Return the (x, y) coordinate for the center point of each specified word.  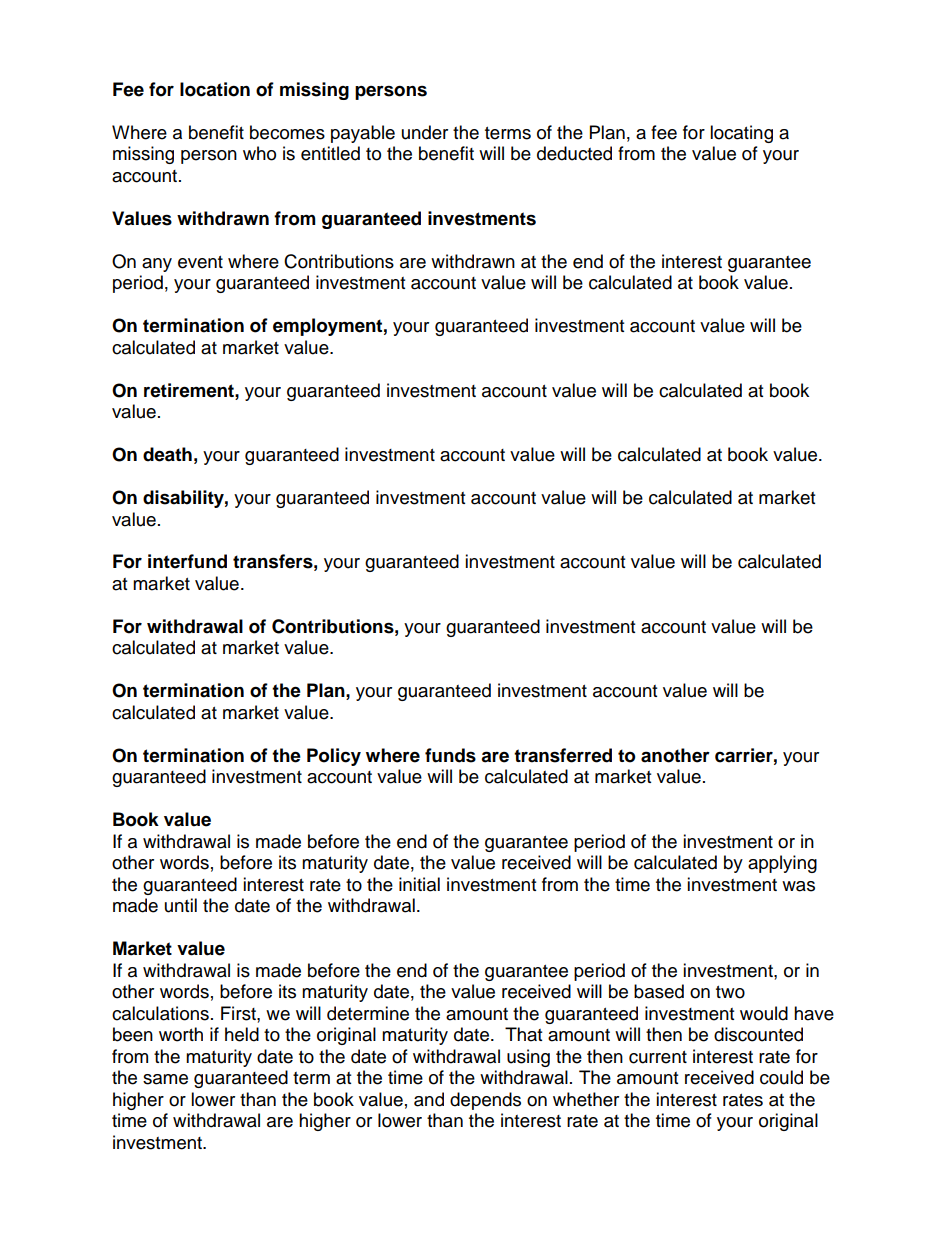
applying (782, 864)
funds (450, 755)
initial (419, 884)
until (181, 905)
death (167, 454)
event (200, 262)
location (215, 89)
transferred (563, 755)
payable (363, 134)
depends (485, 1101)
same (165, 1079)
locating (741, 134)
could (781, 1077)
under (425, 132)
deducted (574, 153)
